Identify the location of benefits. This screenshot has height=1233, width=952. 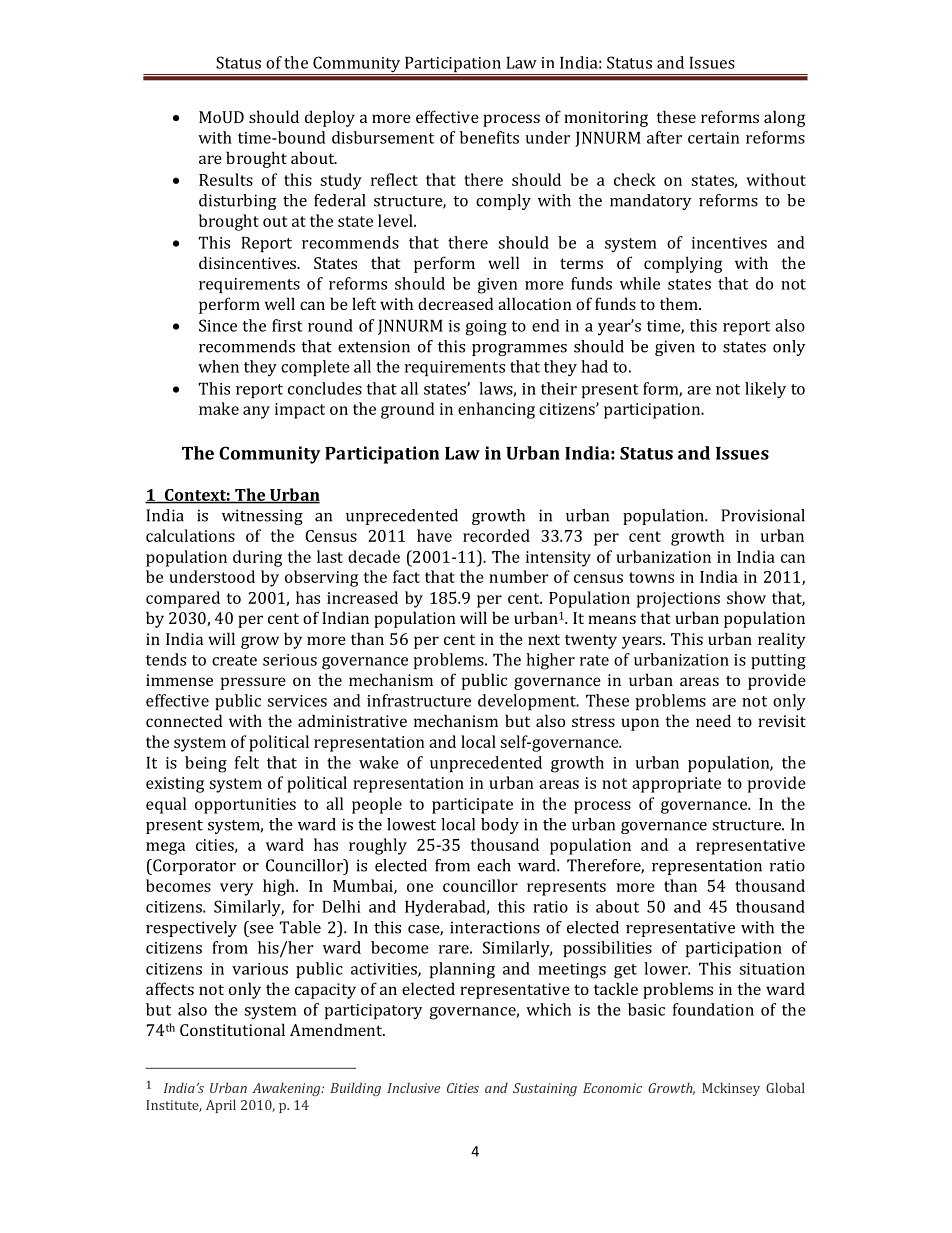
(489, 137).
